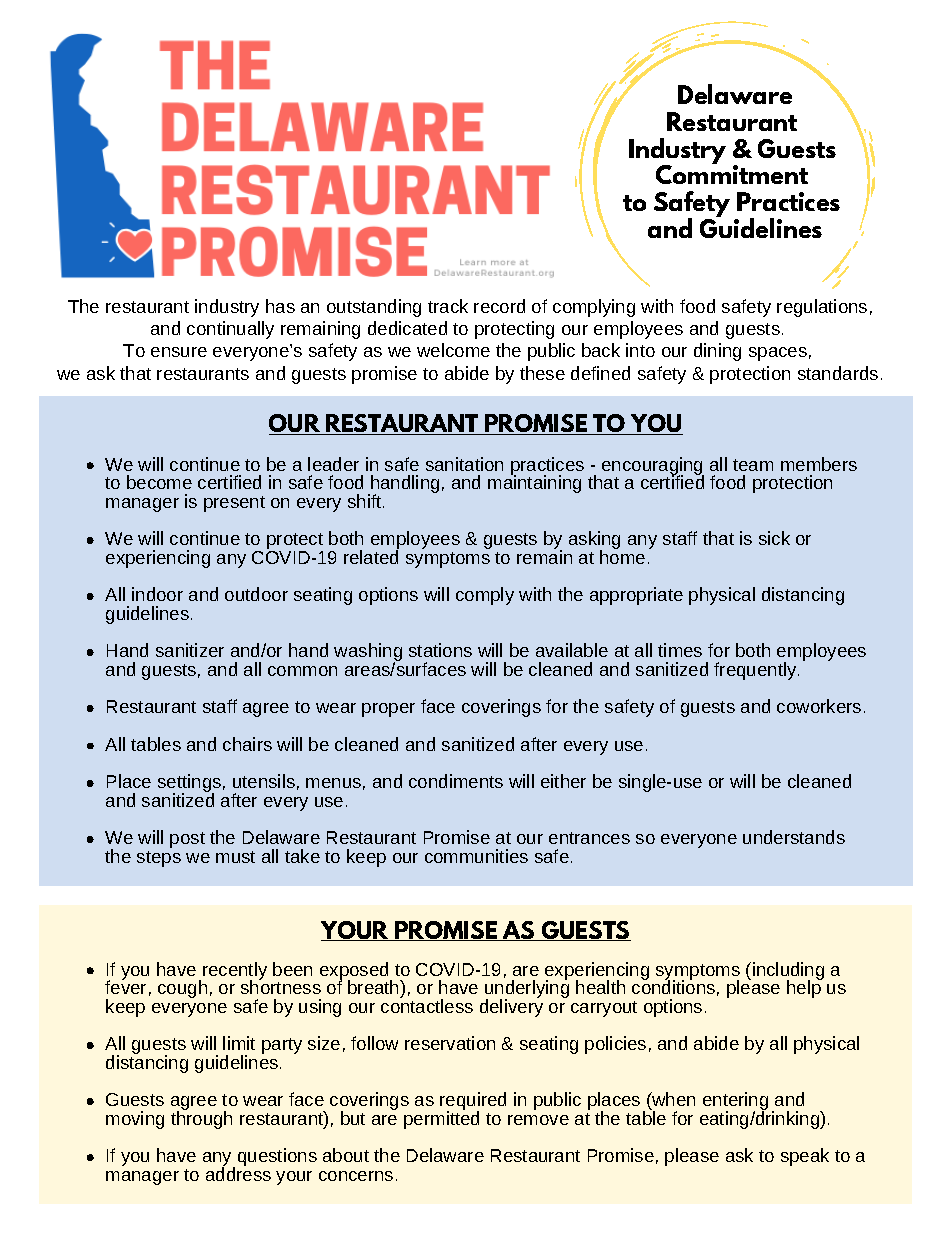 Image resolution: width=952 pixels, height=1233 pixels. What do you see at coordinates (159, 482) in the screenshot?
I see `become` at bounding box center [159, 482].
